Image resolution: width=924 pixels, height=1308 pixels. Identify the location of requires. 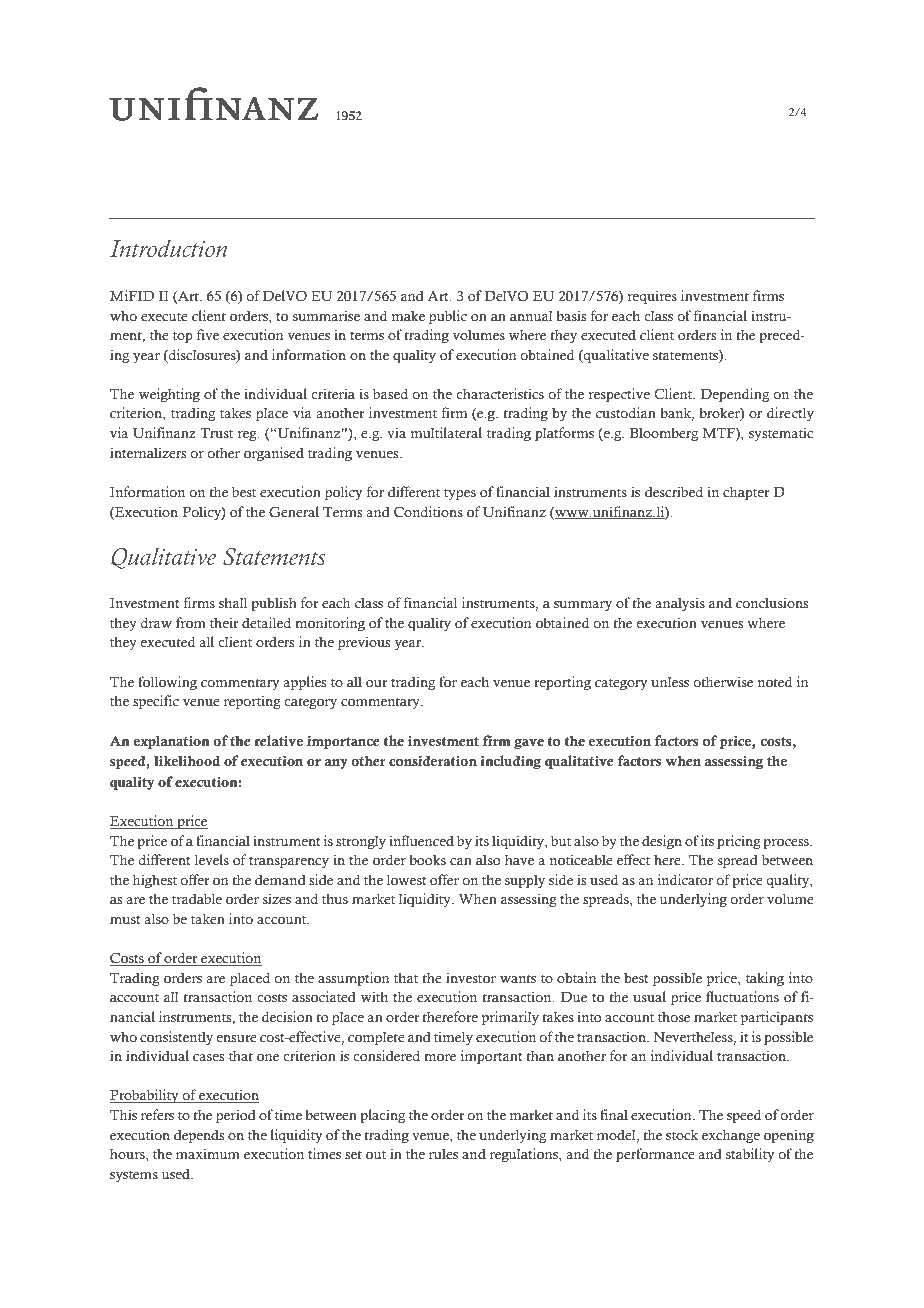
(652, 297).
